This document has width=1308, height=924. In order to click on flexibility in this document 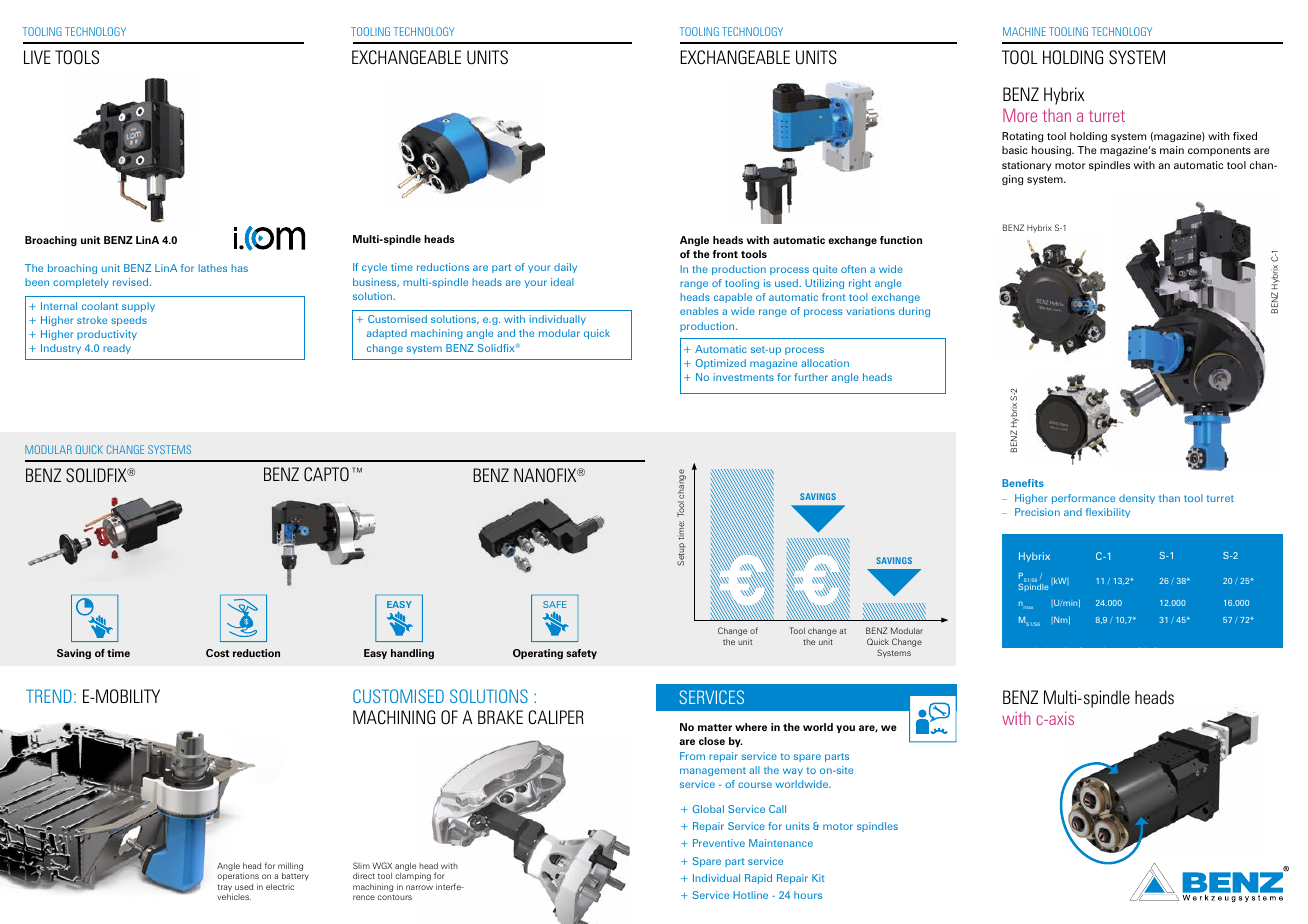, I will do `click(1108, 513)`.
